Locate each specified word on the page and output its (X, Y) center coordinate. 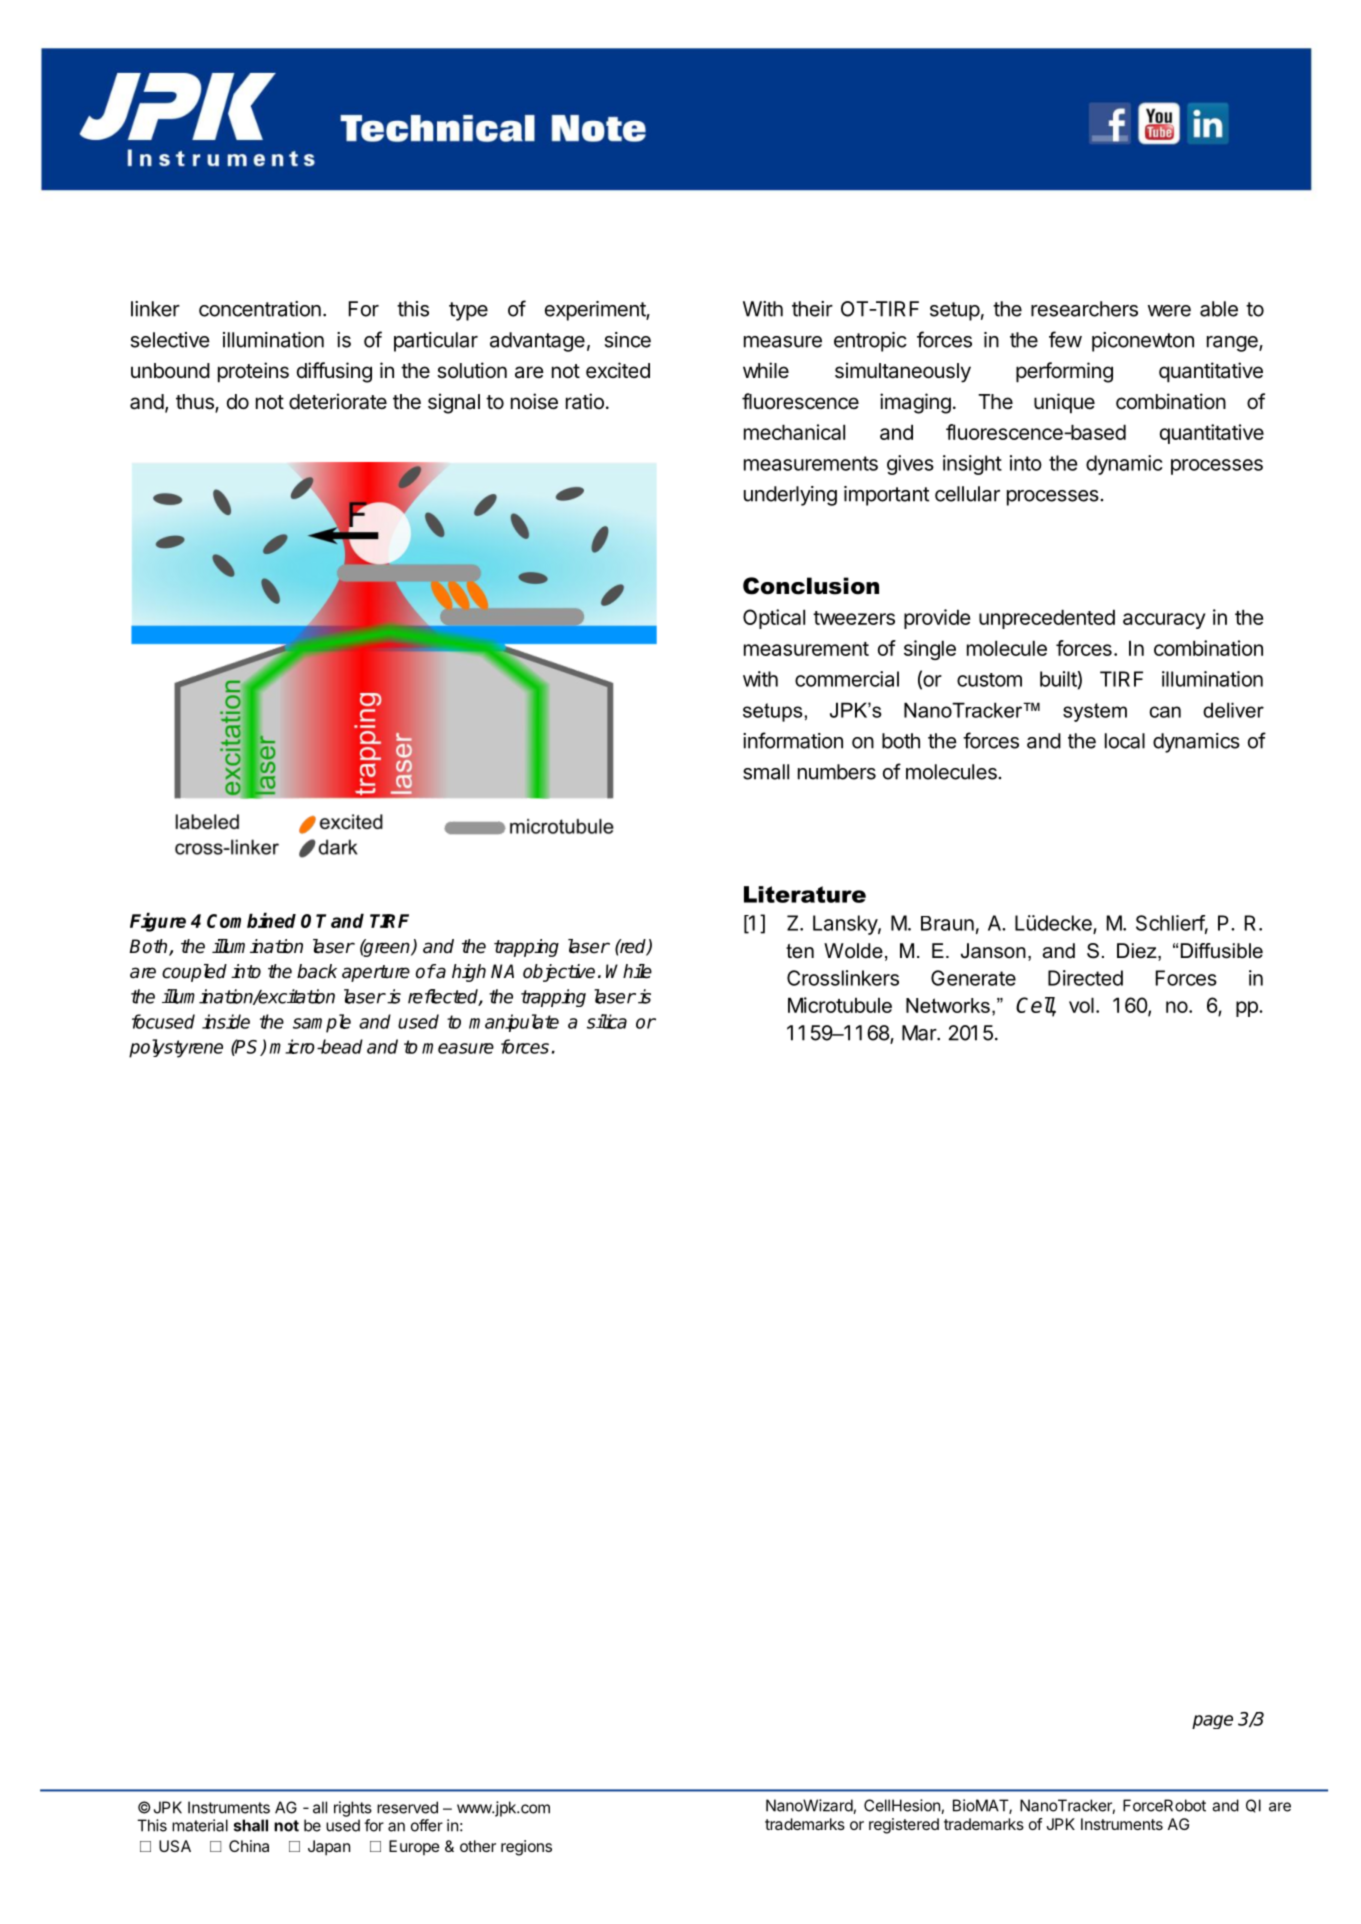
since (628, 340)
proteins (253, 372)
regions (526, 1848)
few (1065, 339)
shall (251, 1825)
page (1212, 1722)
